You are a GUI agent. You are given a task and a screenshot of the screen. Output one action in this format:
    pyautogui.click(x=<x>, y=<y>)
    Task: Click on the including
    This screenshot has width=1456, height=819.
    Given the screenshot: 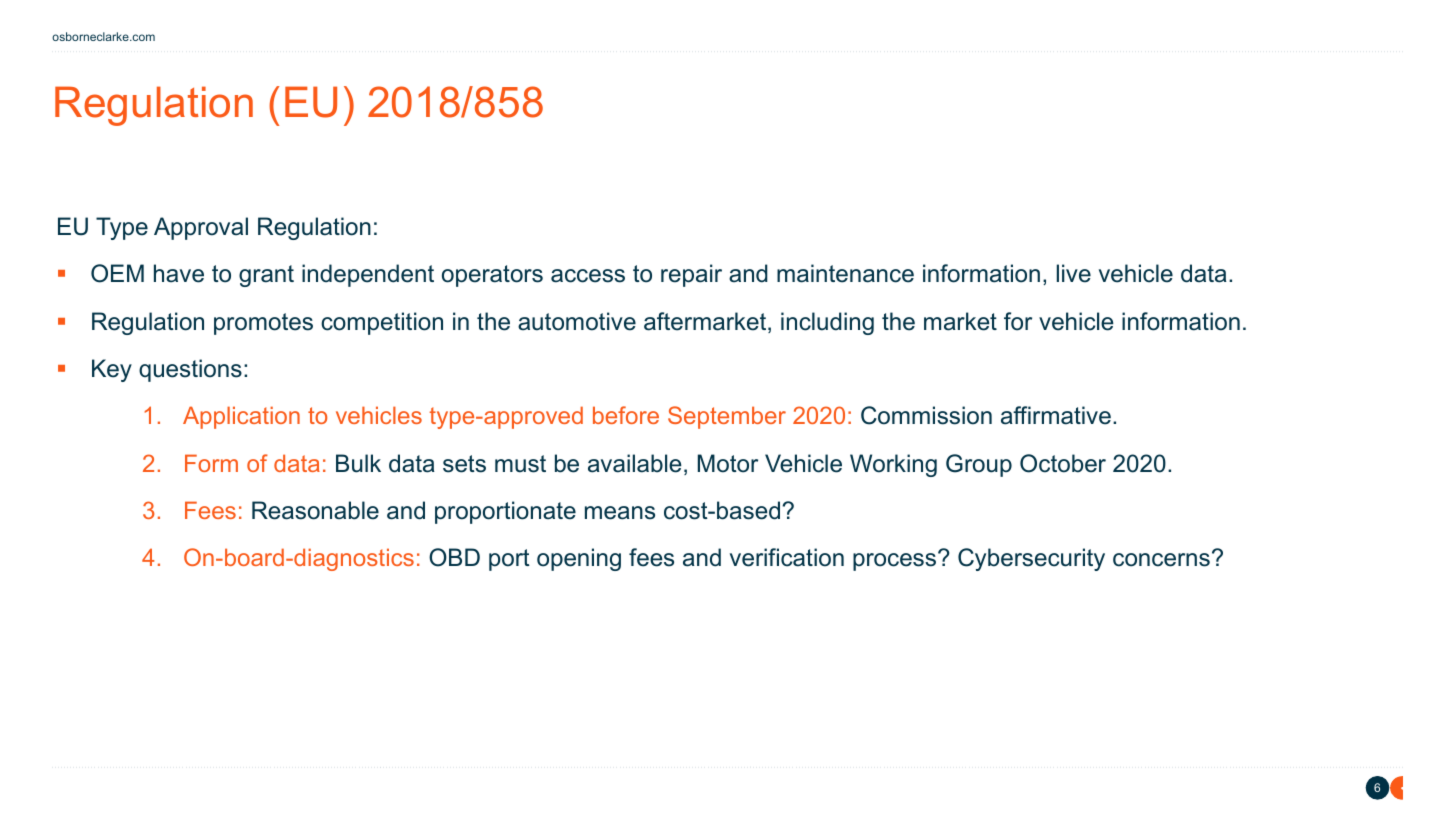 What is the action you would take?
    pyautogui.click(x=827, y=323)
